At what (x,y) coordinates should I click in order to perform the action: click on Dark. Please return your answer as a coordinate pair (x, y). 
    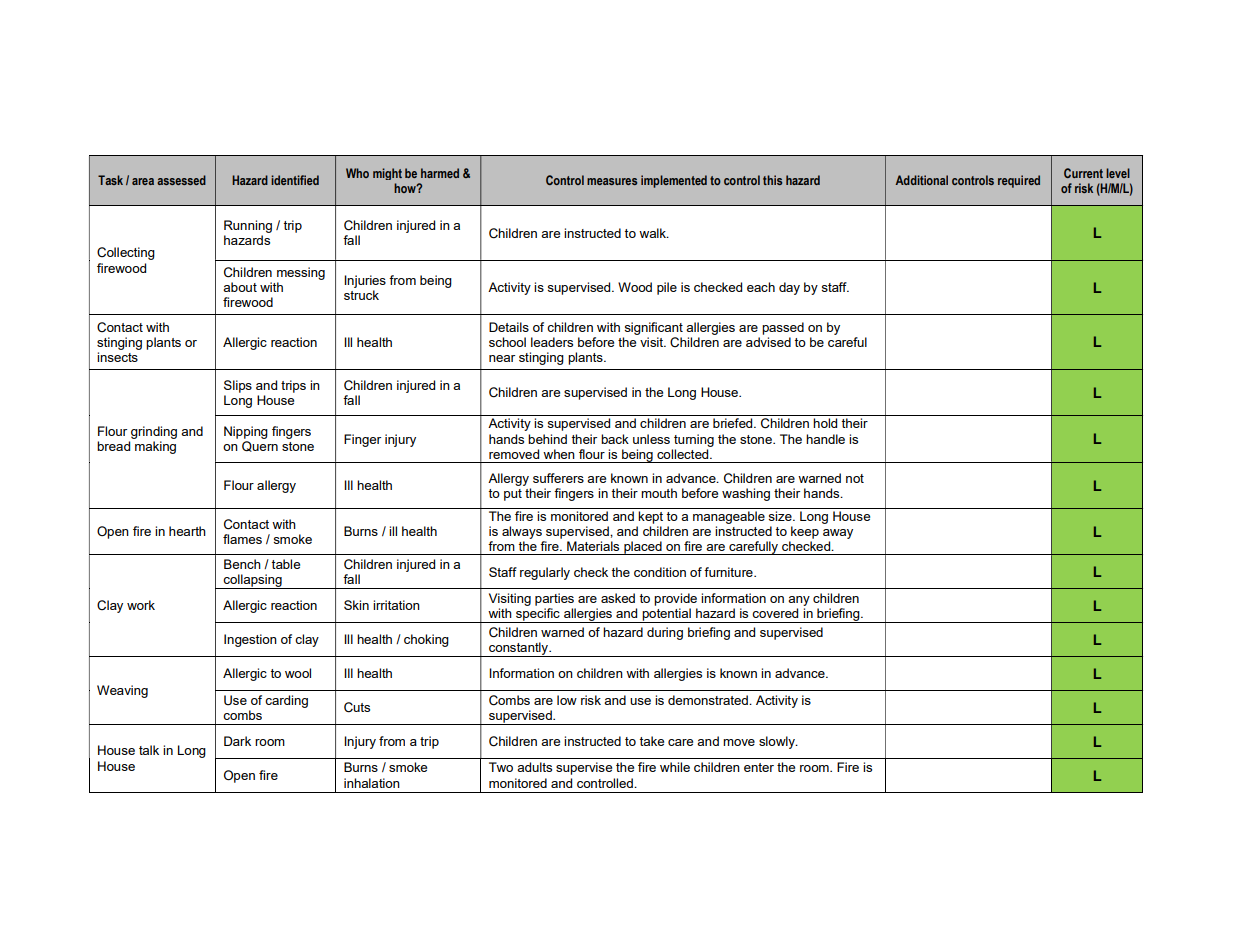
    Looking at the image, I should click on (237, 741).
